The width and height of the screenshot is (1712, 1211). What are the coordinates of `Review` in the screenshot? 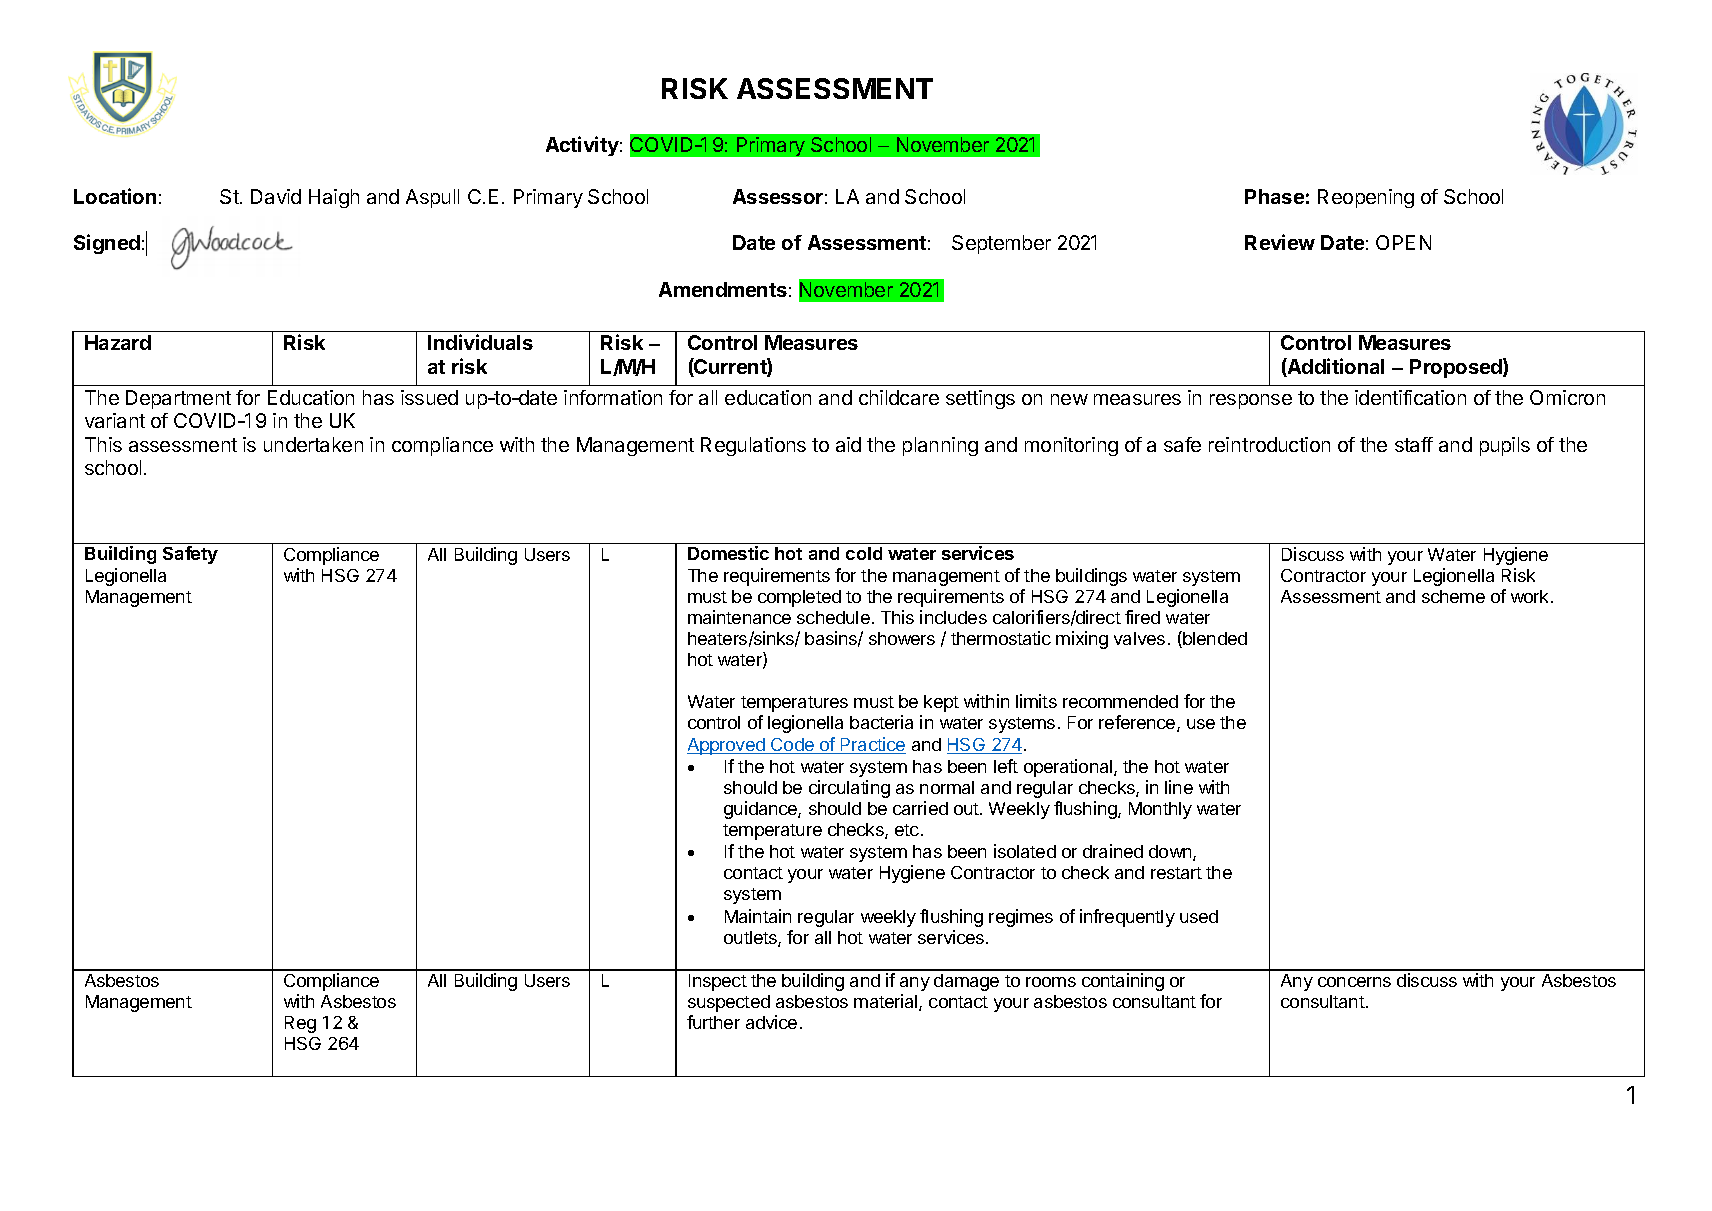 It's located at (1280, 242).
